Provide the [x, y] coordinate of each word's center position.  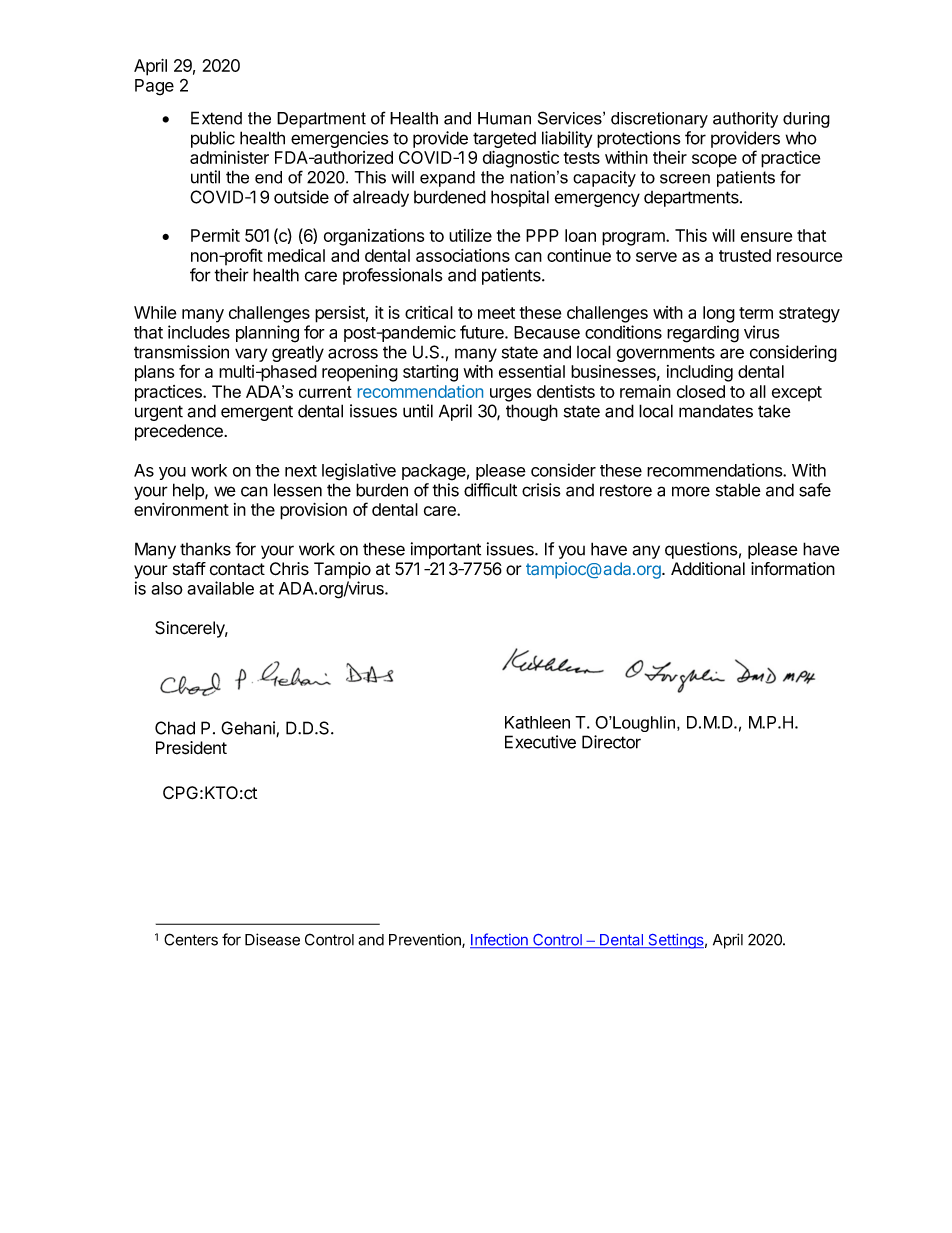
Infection [500, 940]
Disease [272, 939]
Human [504, 118]
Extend [216, 118]
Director [611, 742]
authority [745, 120]
